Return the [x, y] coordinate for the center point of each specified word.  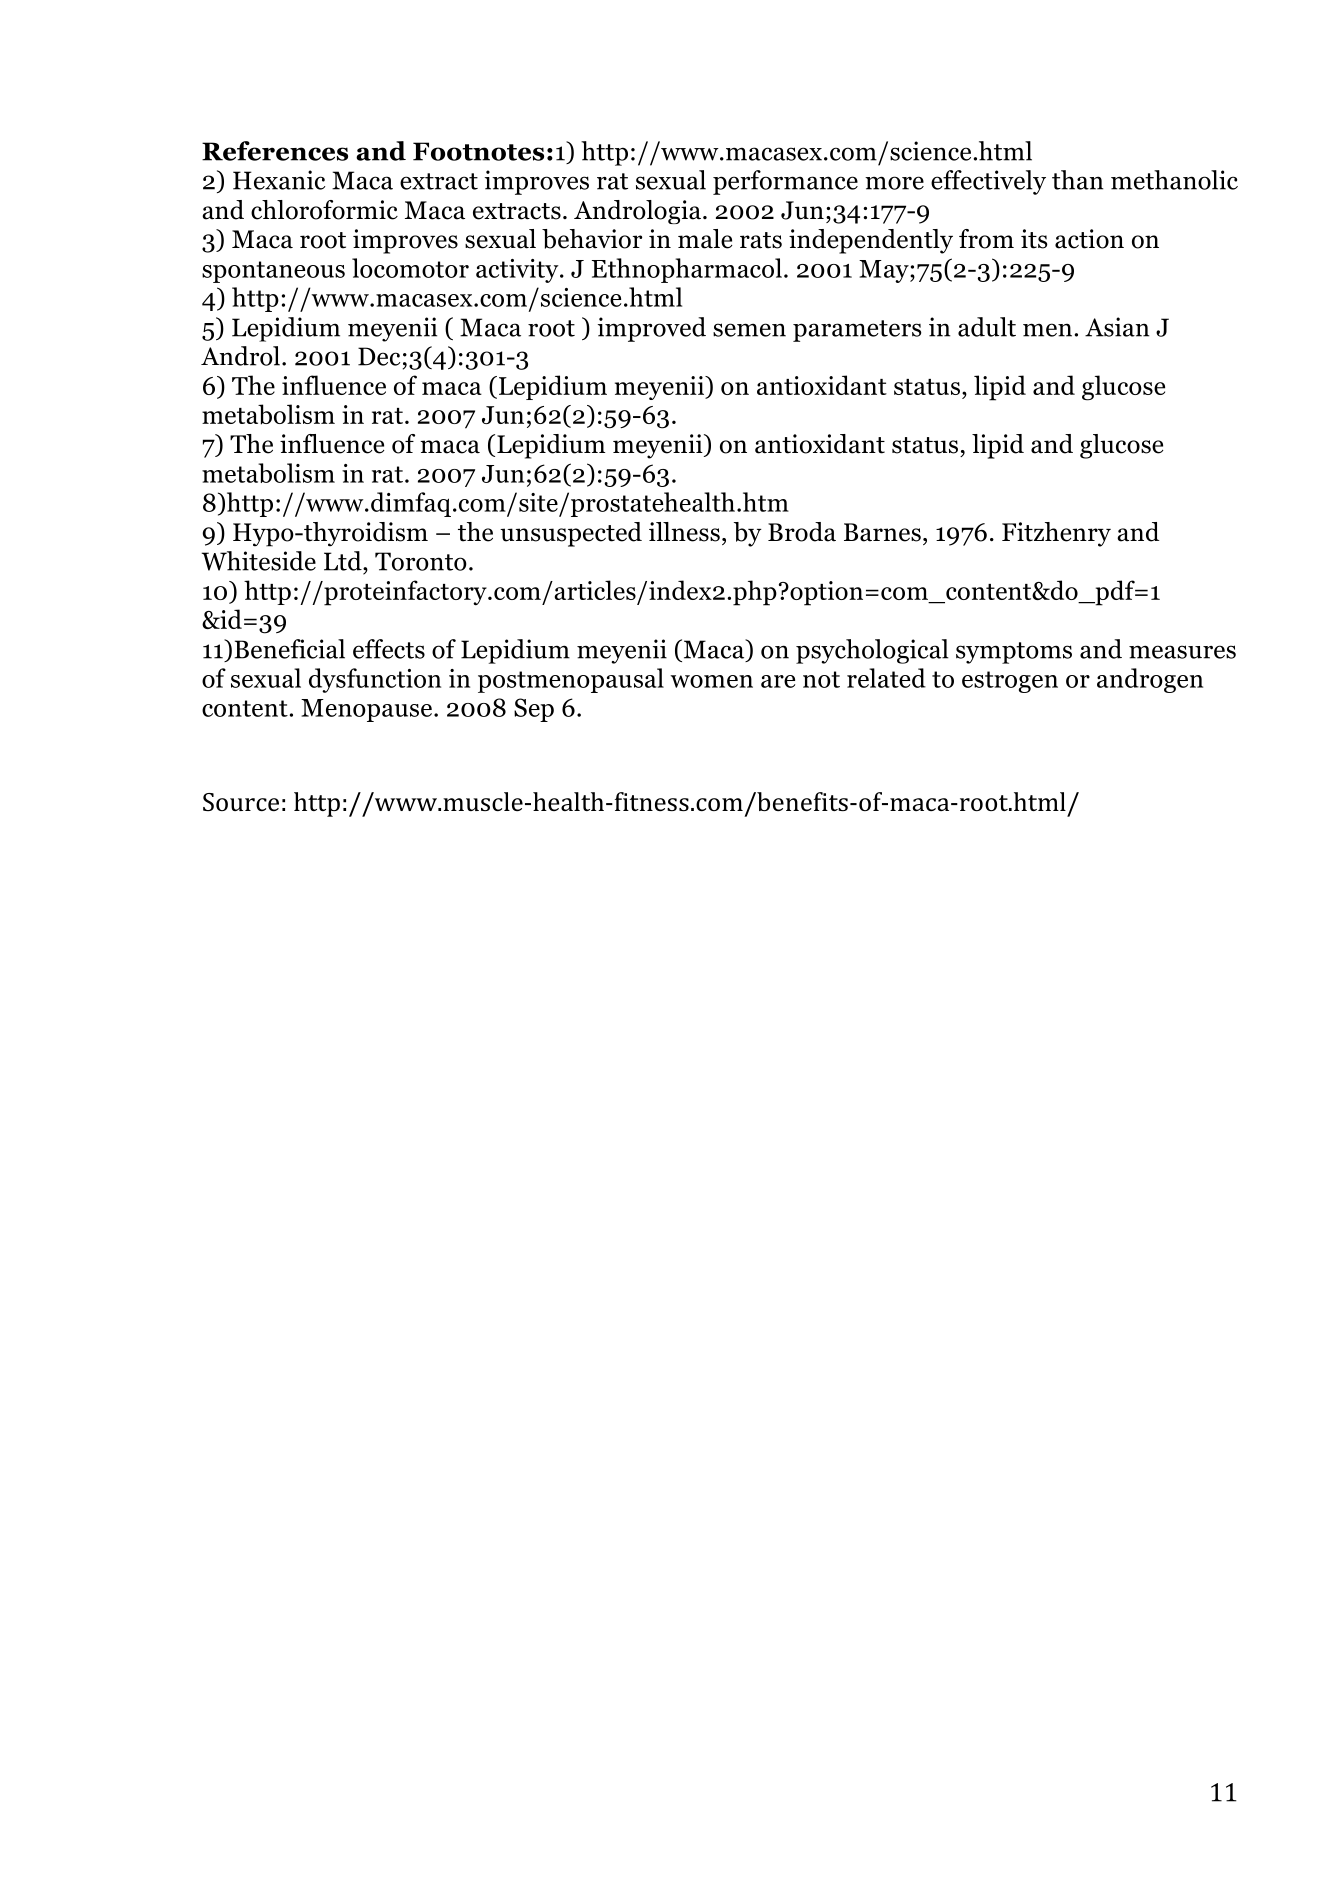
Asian [1117, 327]
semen [749, 330]
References [275, 151]
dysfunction [375, 680]
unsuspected [571, 534]
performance [785, 182]
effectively [988, 182]
